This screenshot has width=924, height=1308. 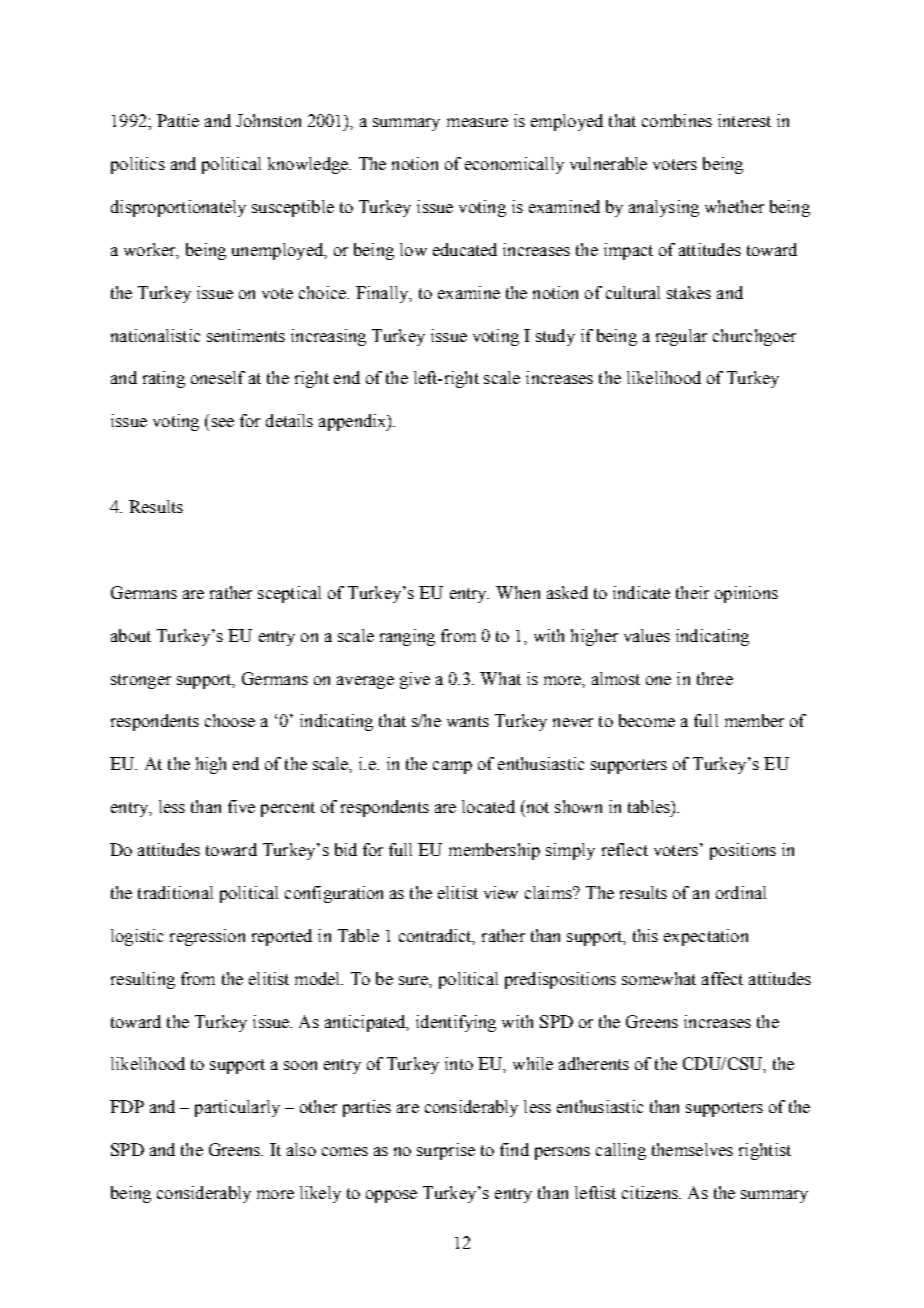 I want to click on stronger, so click(x=141, y=681).
